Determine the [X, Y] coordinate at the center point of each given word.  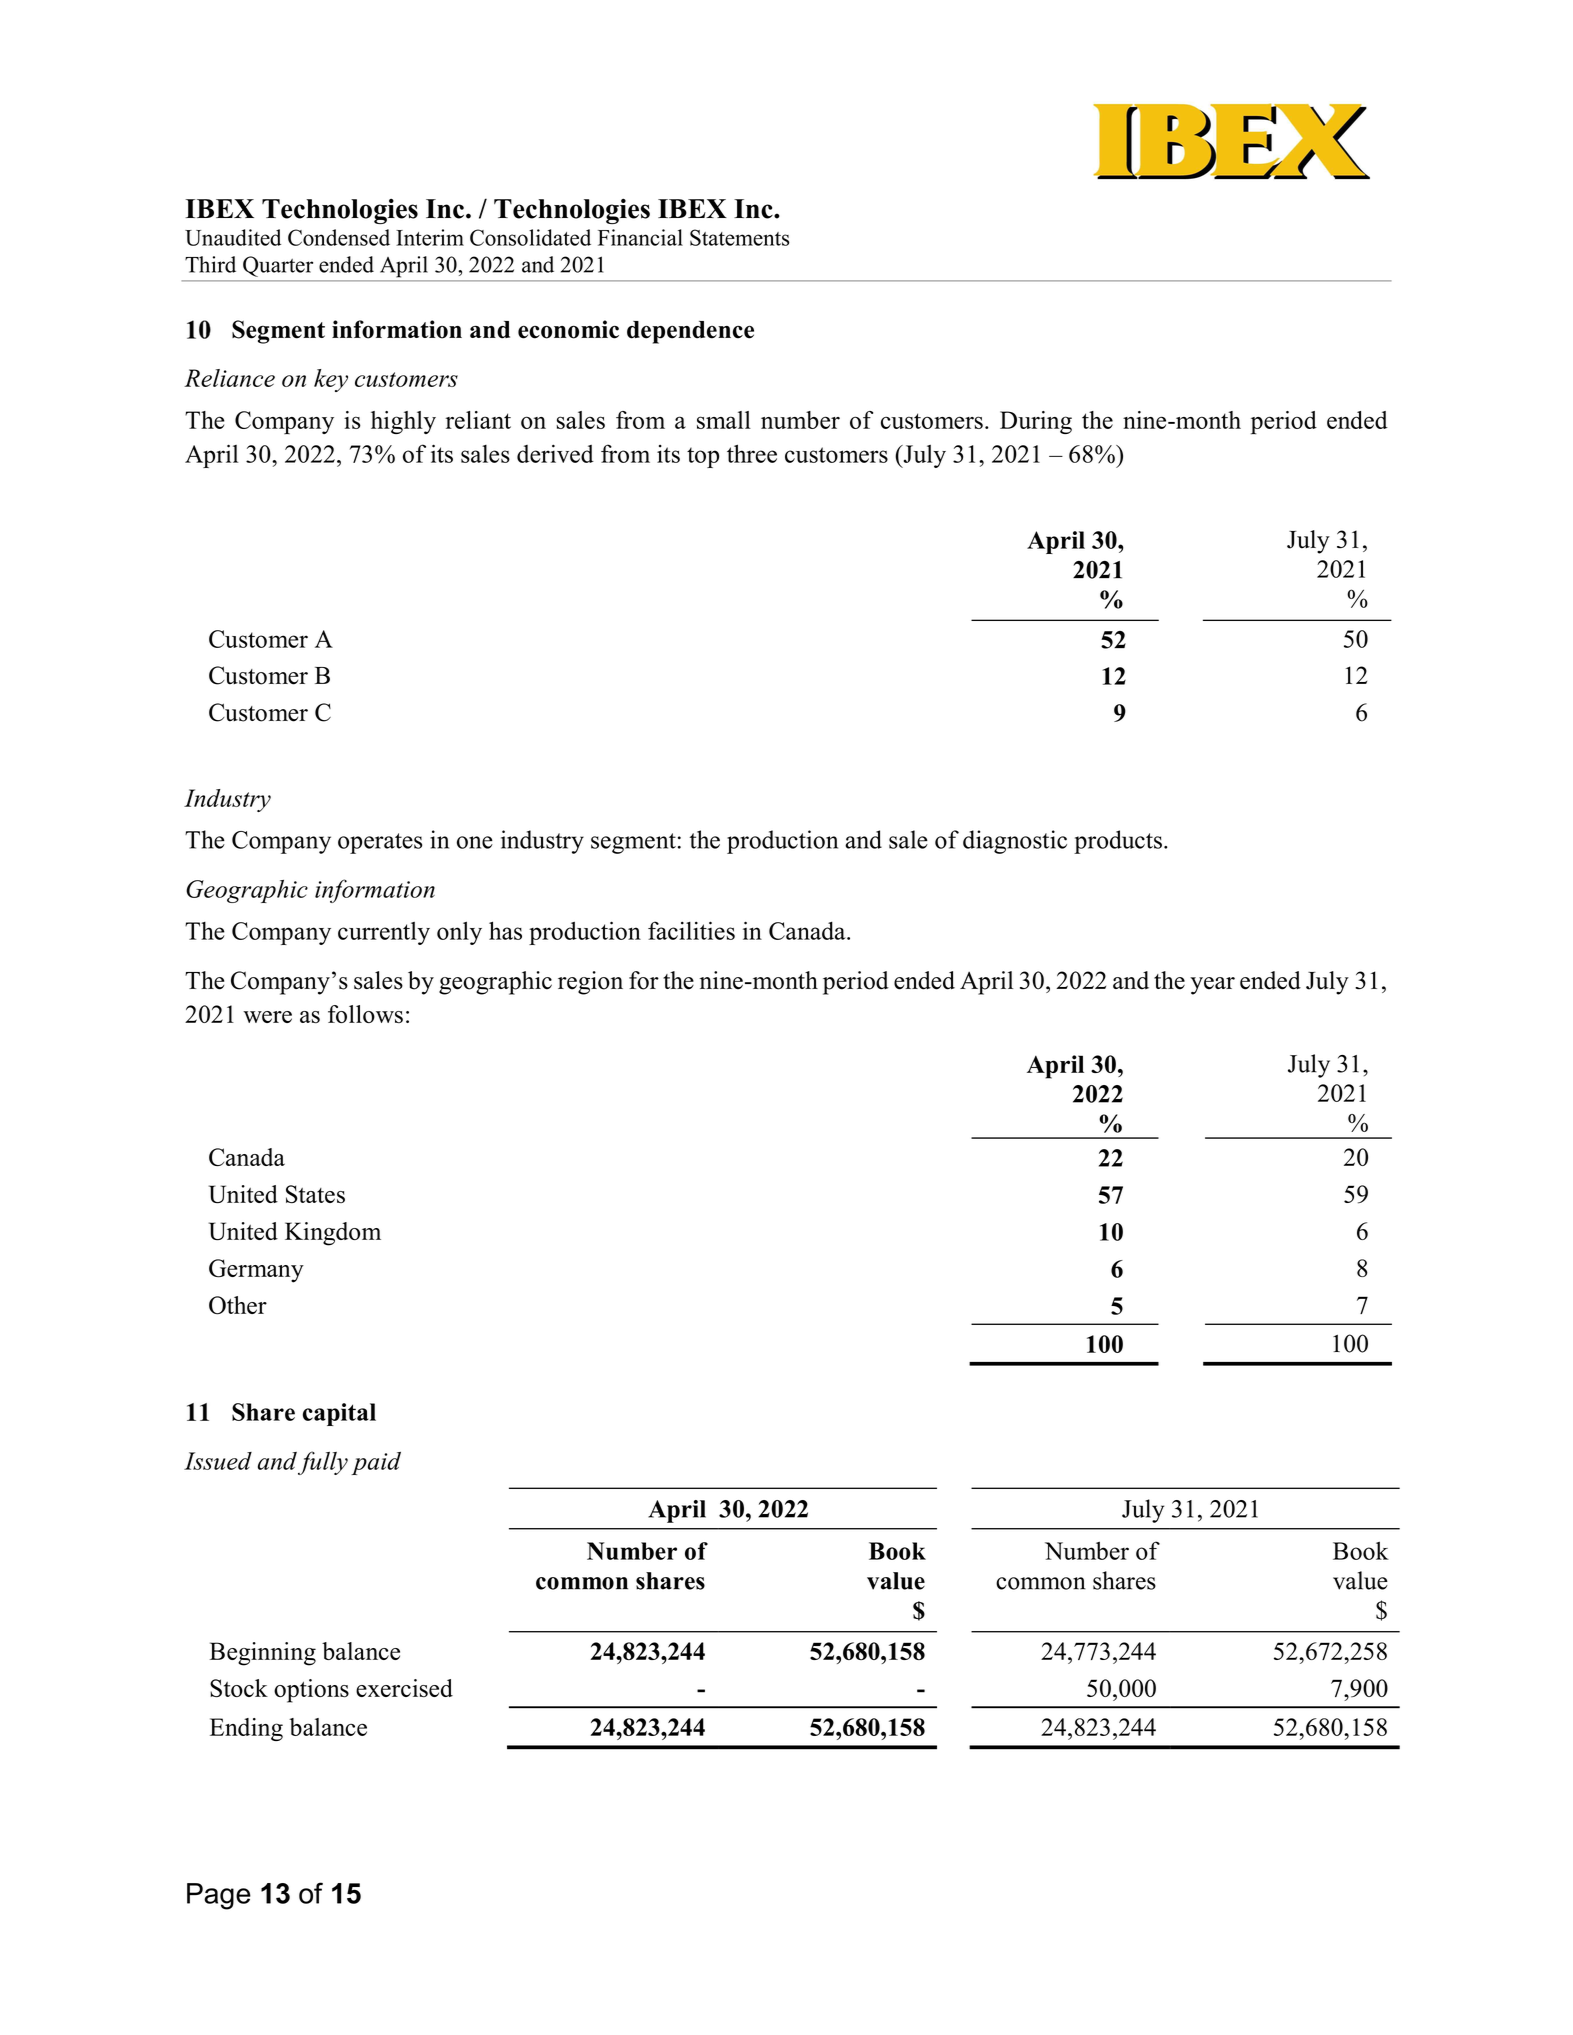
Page [219, 1896]
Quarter [278, 266]
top [703, 457]
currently [384, 933]
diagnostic [1015, 842]
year [1212, 986]
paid [376, 1463]
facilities [691, 930]
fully [323, 1463]
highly [403, 422]
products [1118, 842]
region [590, 983]
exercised [404, 1688]
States [315, 1194]
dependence [690, 332]
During [1036, 422]
